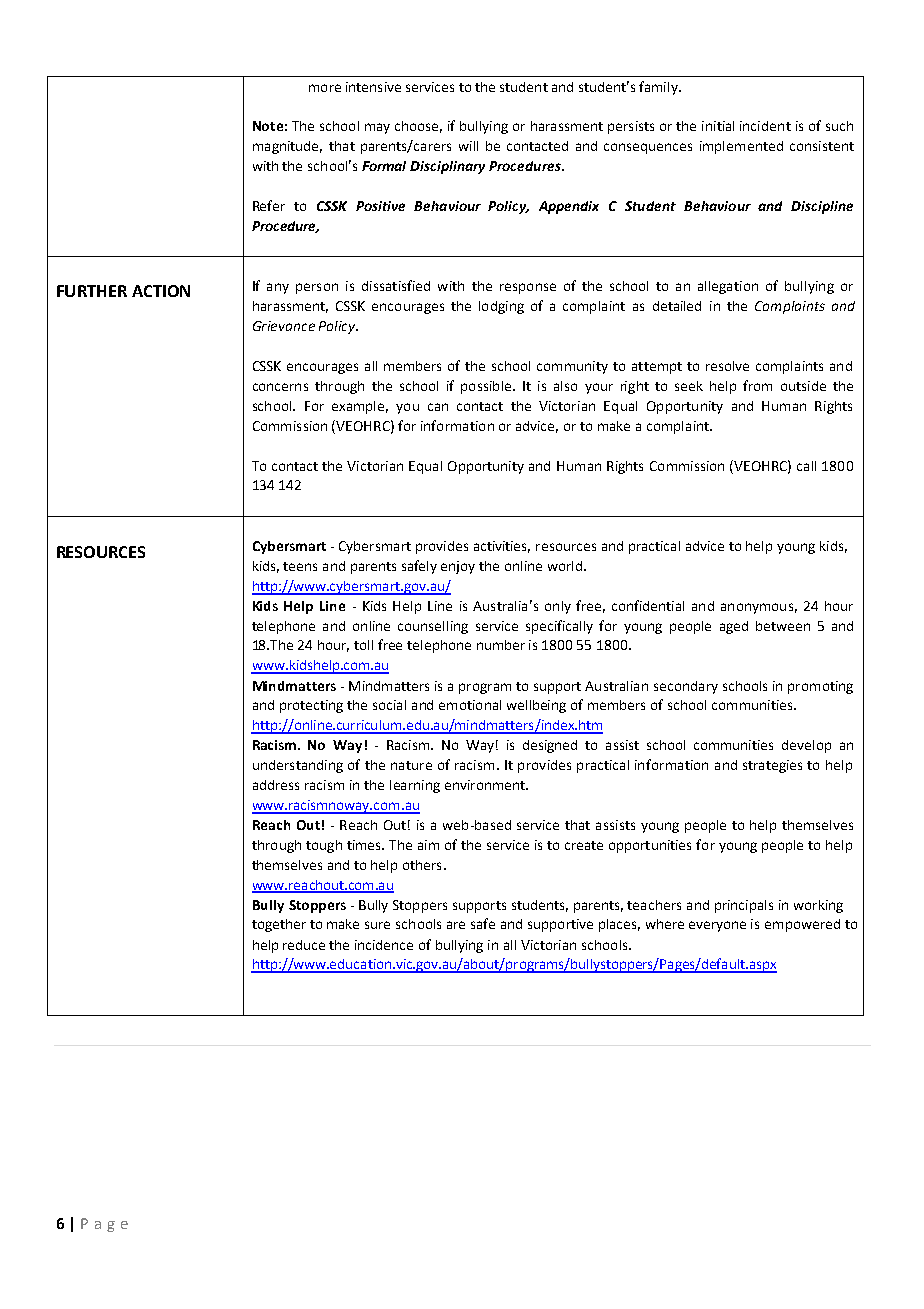 This document has height=1309, width=924. I want to click on Note, so click(268, 126).
